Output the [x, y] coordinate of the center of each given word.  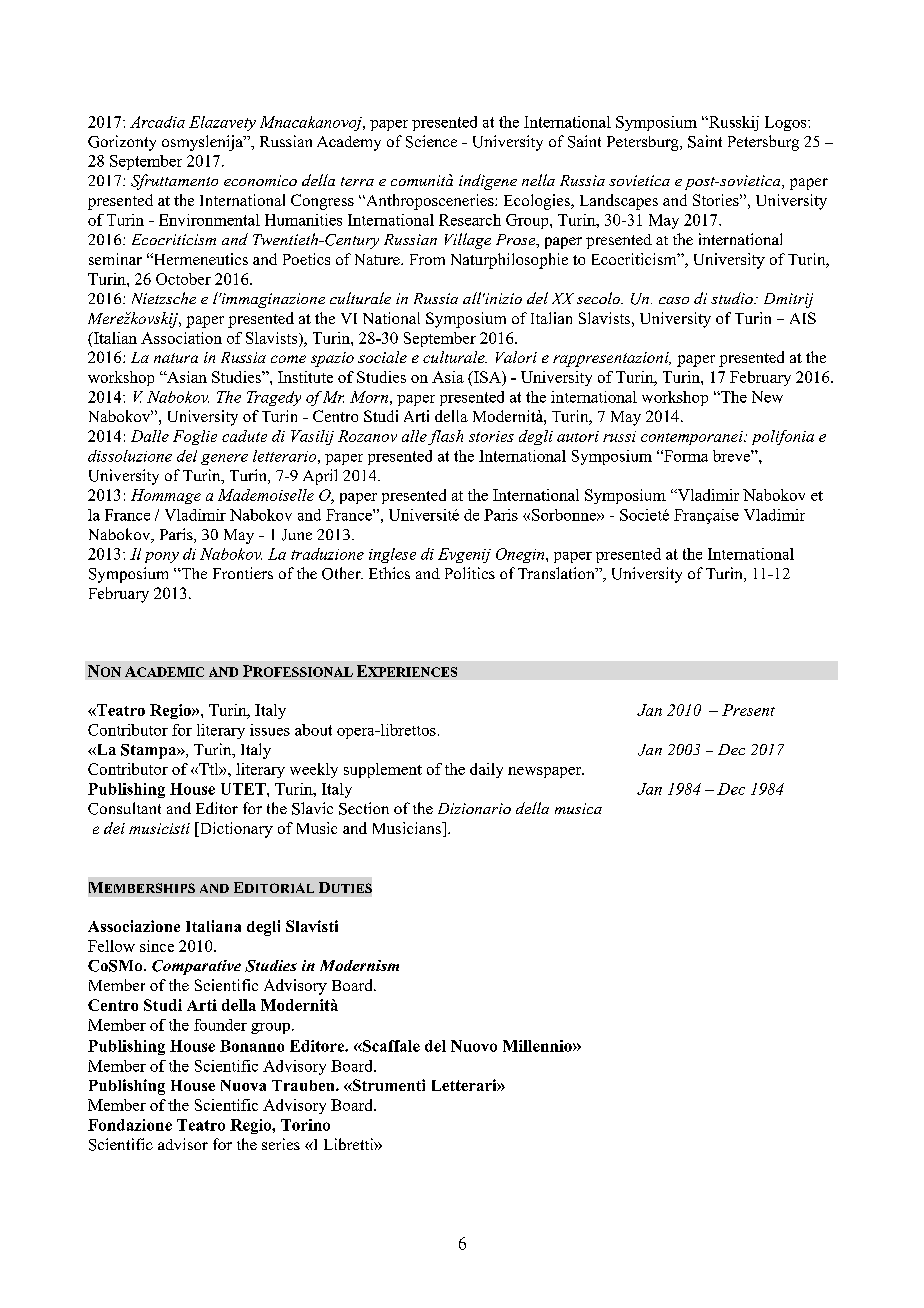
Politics [470, 573]
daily [486, 770]
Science [431, 141]
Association [181, 338]
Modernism [359, 965]
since [157, 946]
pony [162, 557]
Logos [787, 123]
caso [674, 300]
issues [270, 730]
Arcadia [157, 122]
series [281, 1144]
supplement [383, 770]
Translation [557, 573]
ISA [487, 378]
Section [364, 808]
